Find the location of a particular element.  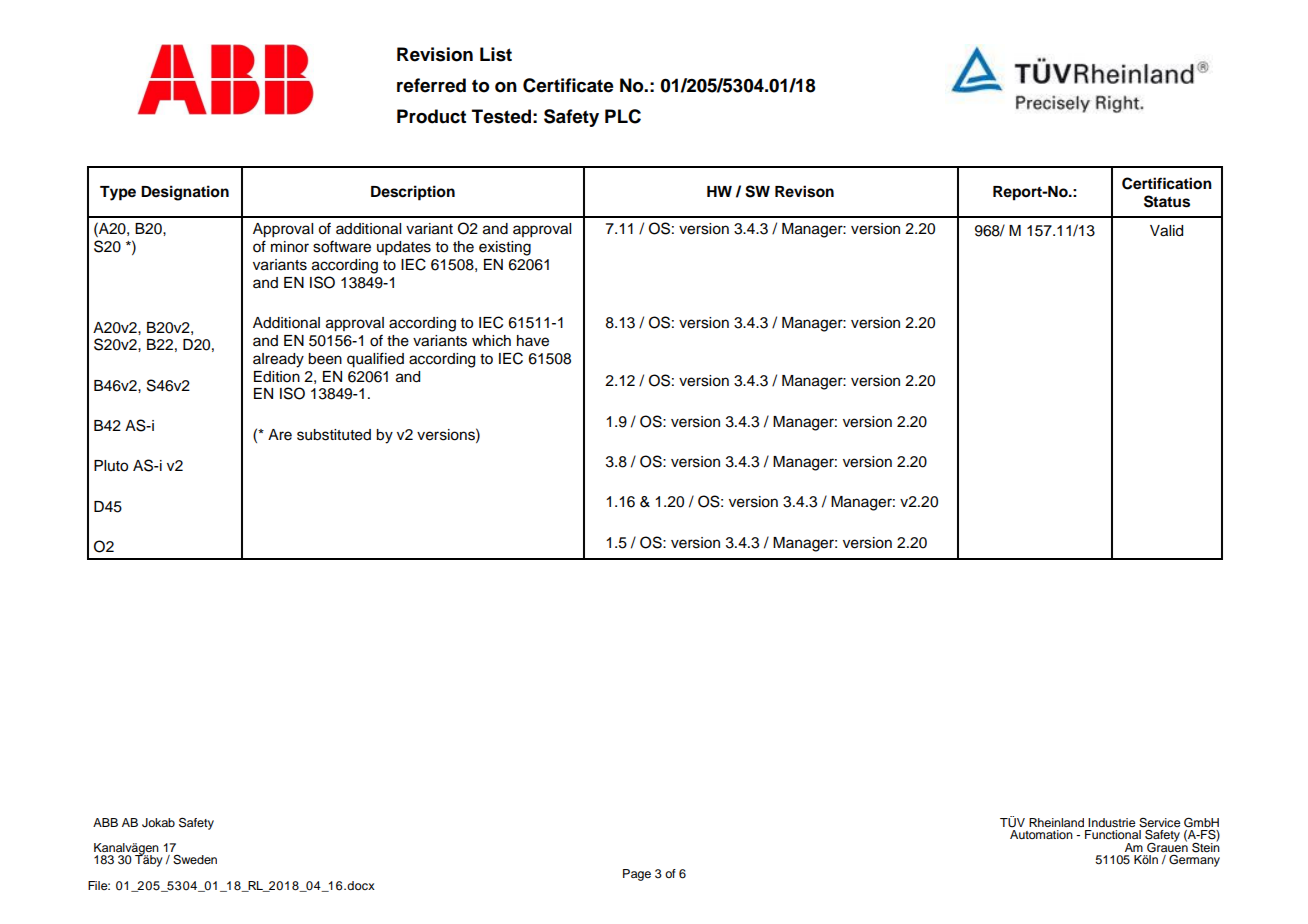

referred is located at coordinates (431, 85).
